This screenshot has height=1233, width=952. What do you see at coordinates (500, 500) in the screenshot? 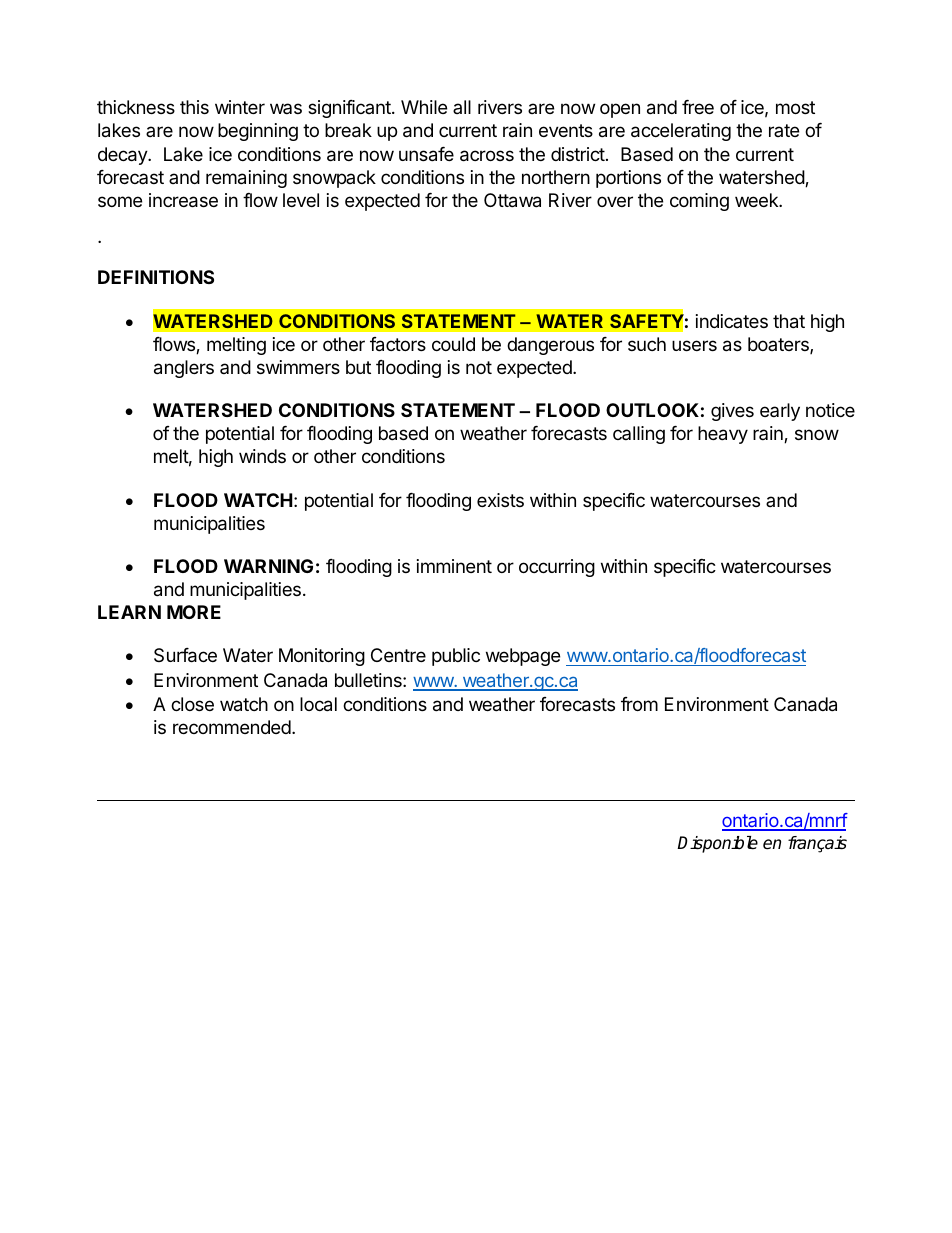
I see `exists` at bounding box center [500, 500].
